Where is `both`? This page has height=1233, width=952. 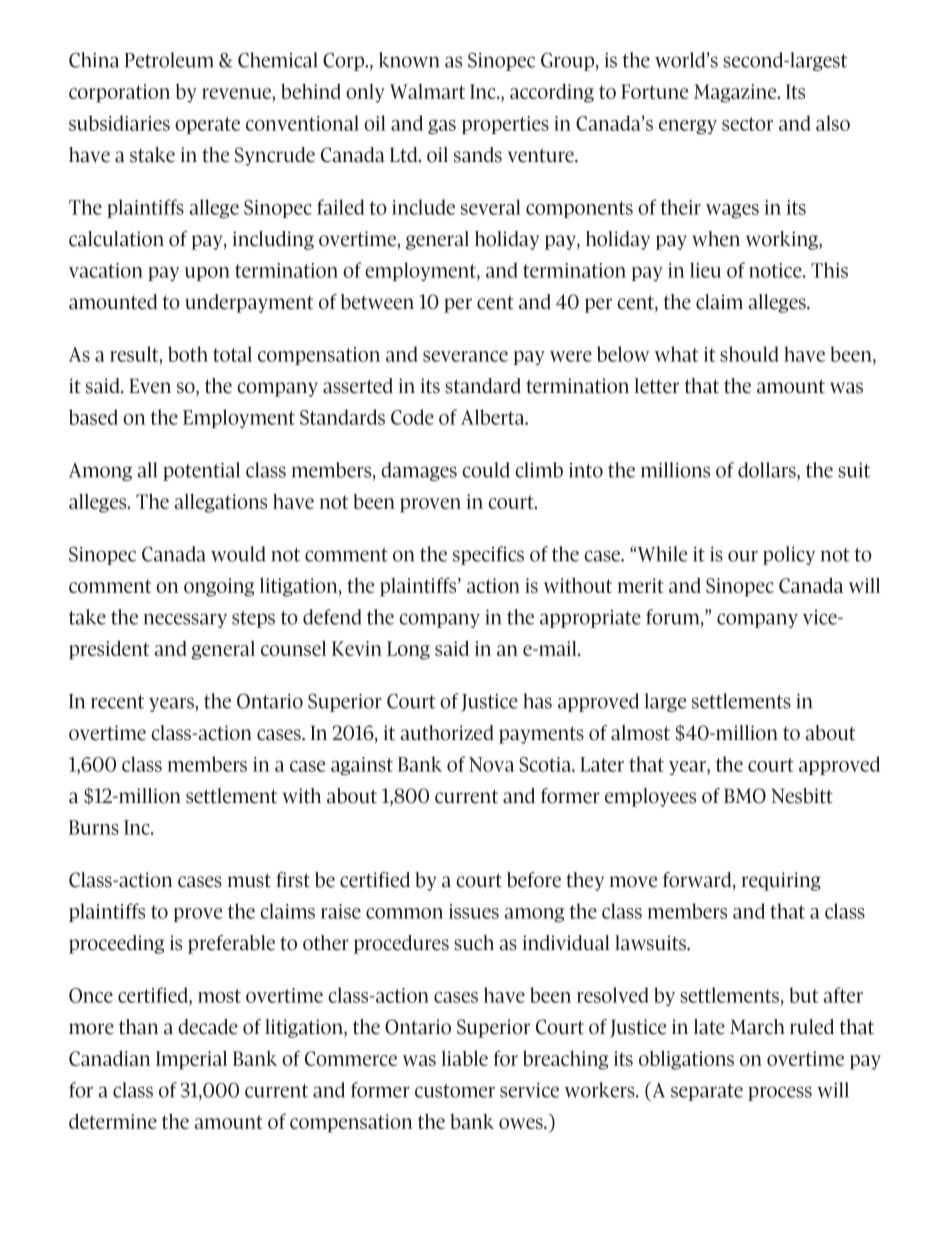 both is located at coordinates (188, 354).
